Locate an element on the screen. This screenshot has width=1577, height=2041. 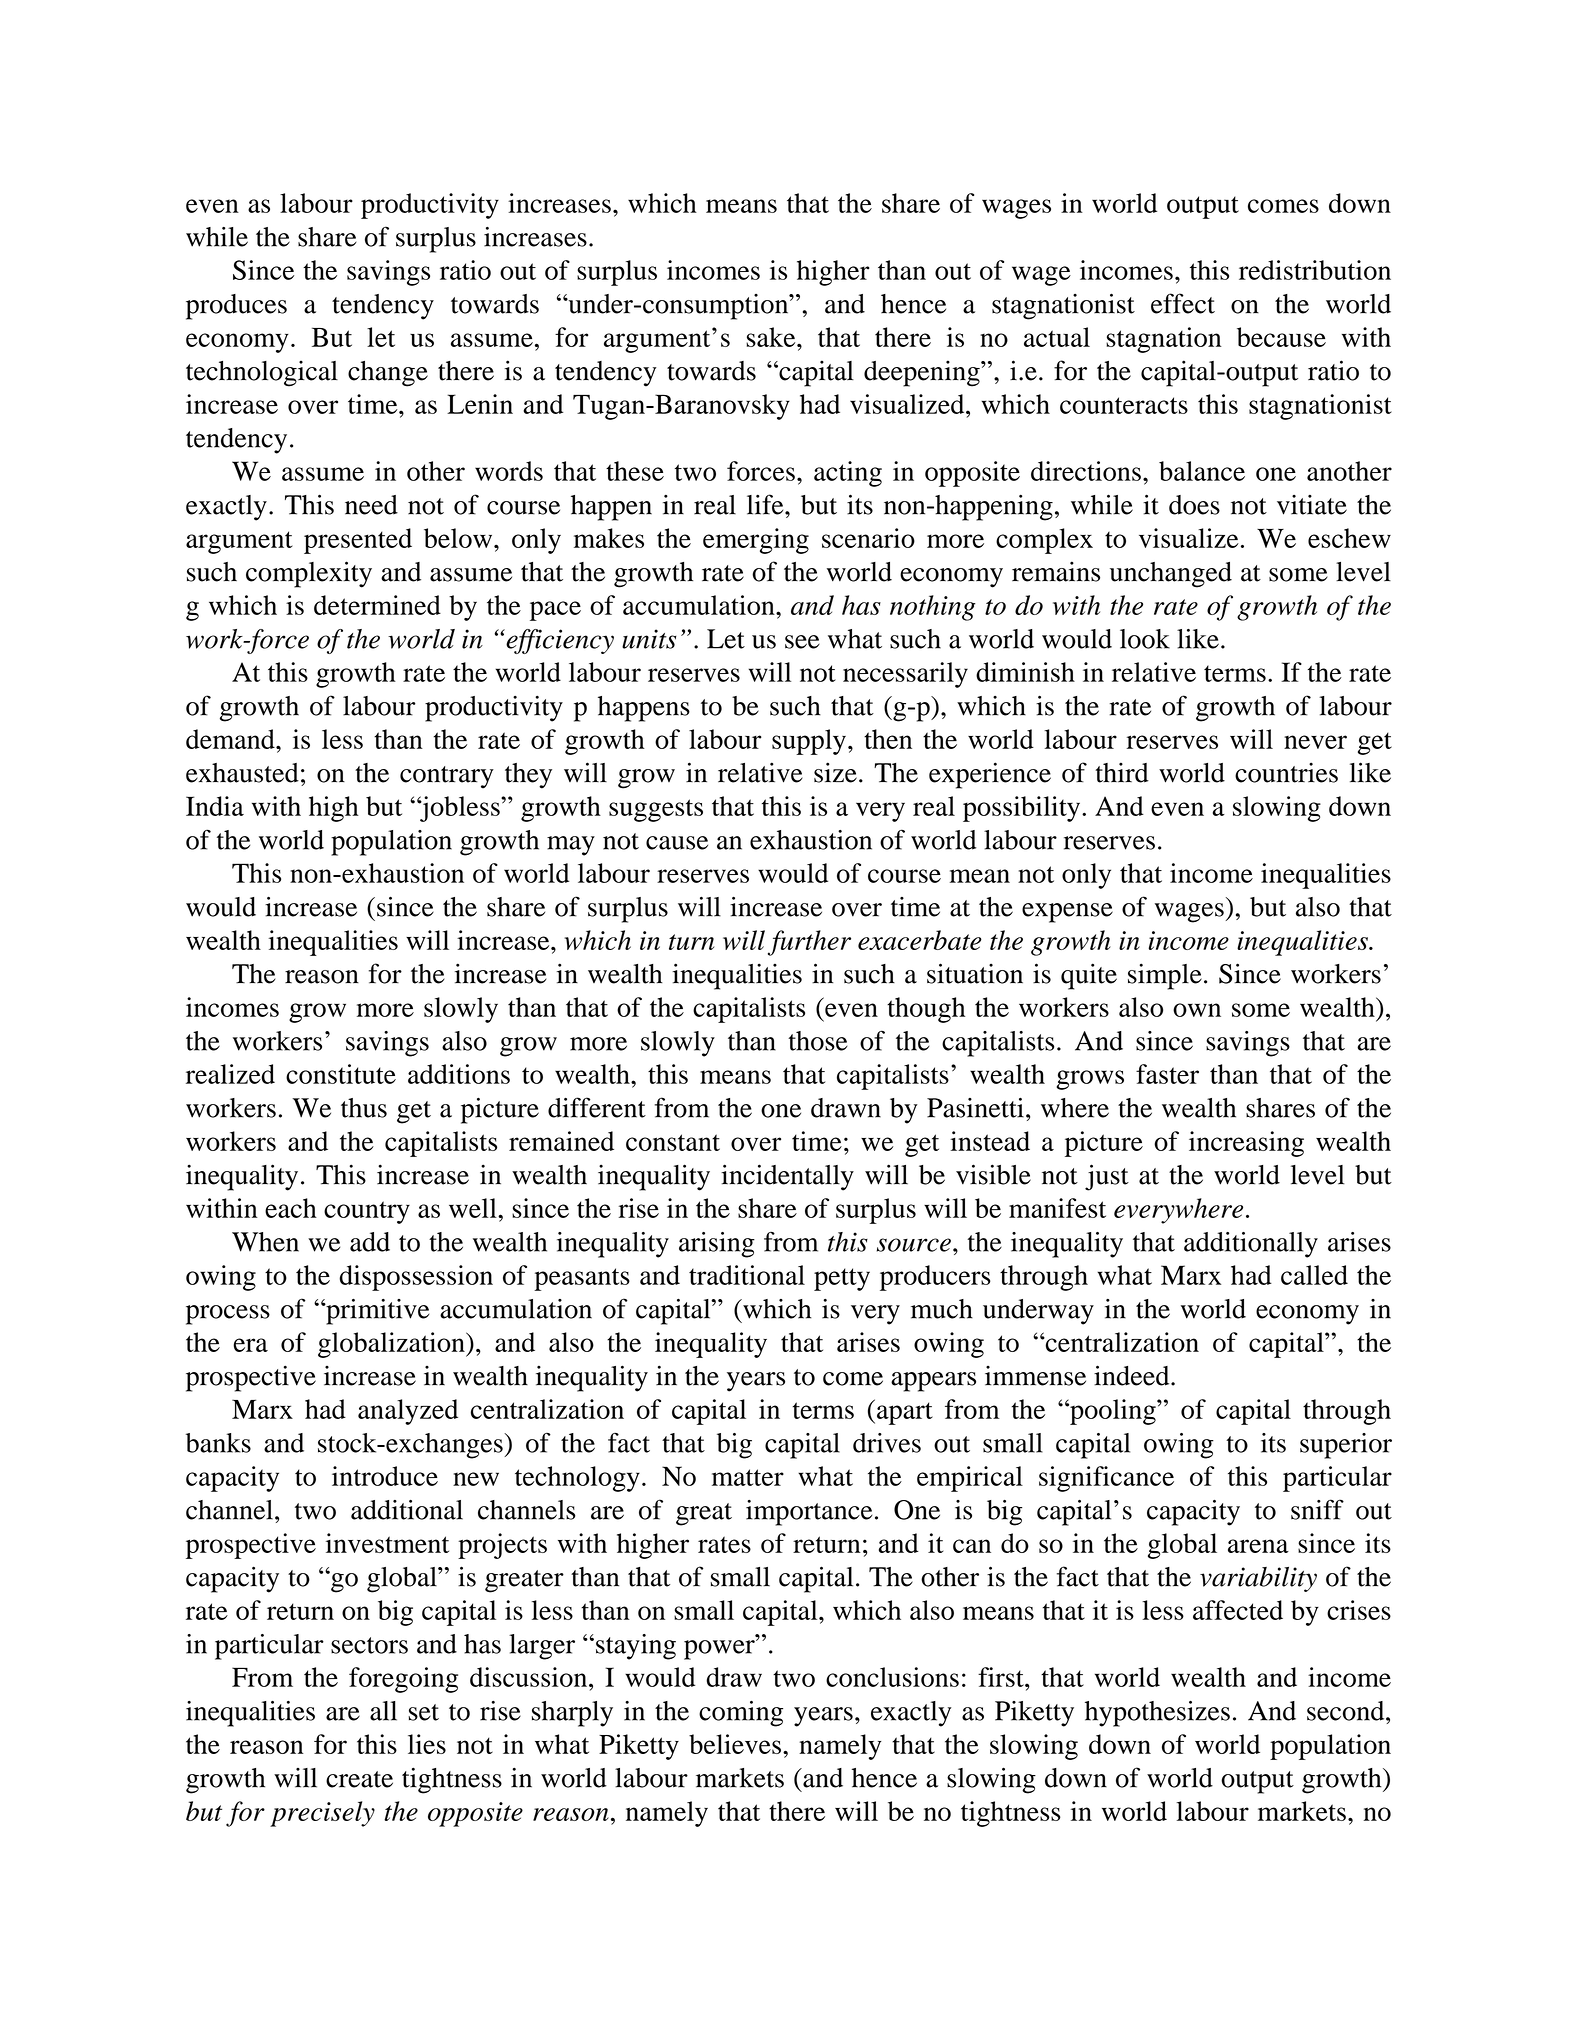
produces is located at coordinates (236, 307).
